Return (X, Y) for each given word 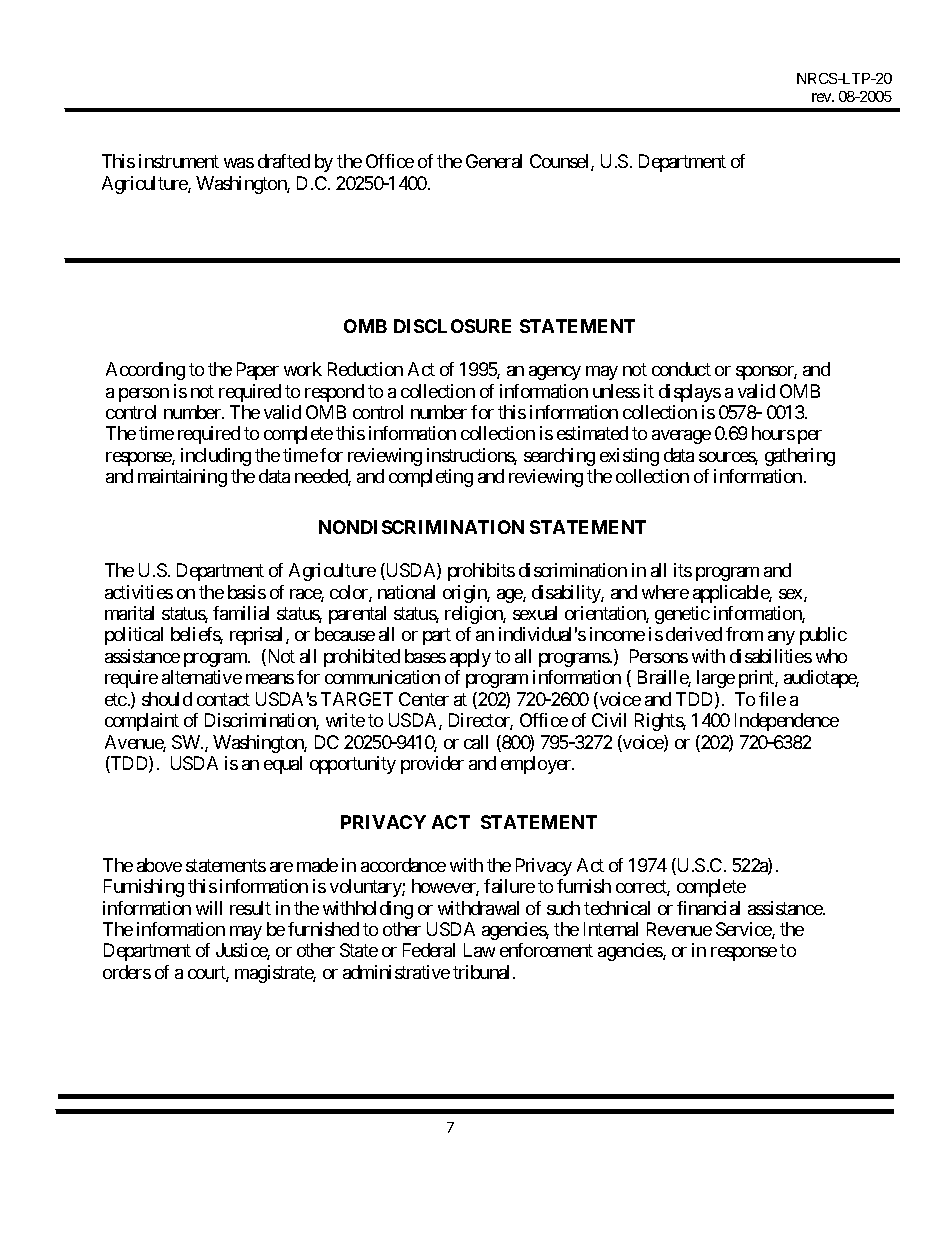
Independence (787, 722)
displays (690, 393)
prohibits (481, 572)
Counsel (561, 162)
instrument (179, 161)
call (476, 742)
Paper (258, 371)
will (209, 908)
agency (555, 373)
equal (283, 765)
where (665, 592)
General (494, 161)
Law (479, 950)
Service (744, 930)
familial (241, 613)
